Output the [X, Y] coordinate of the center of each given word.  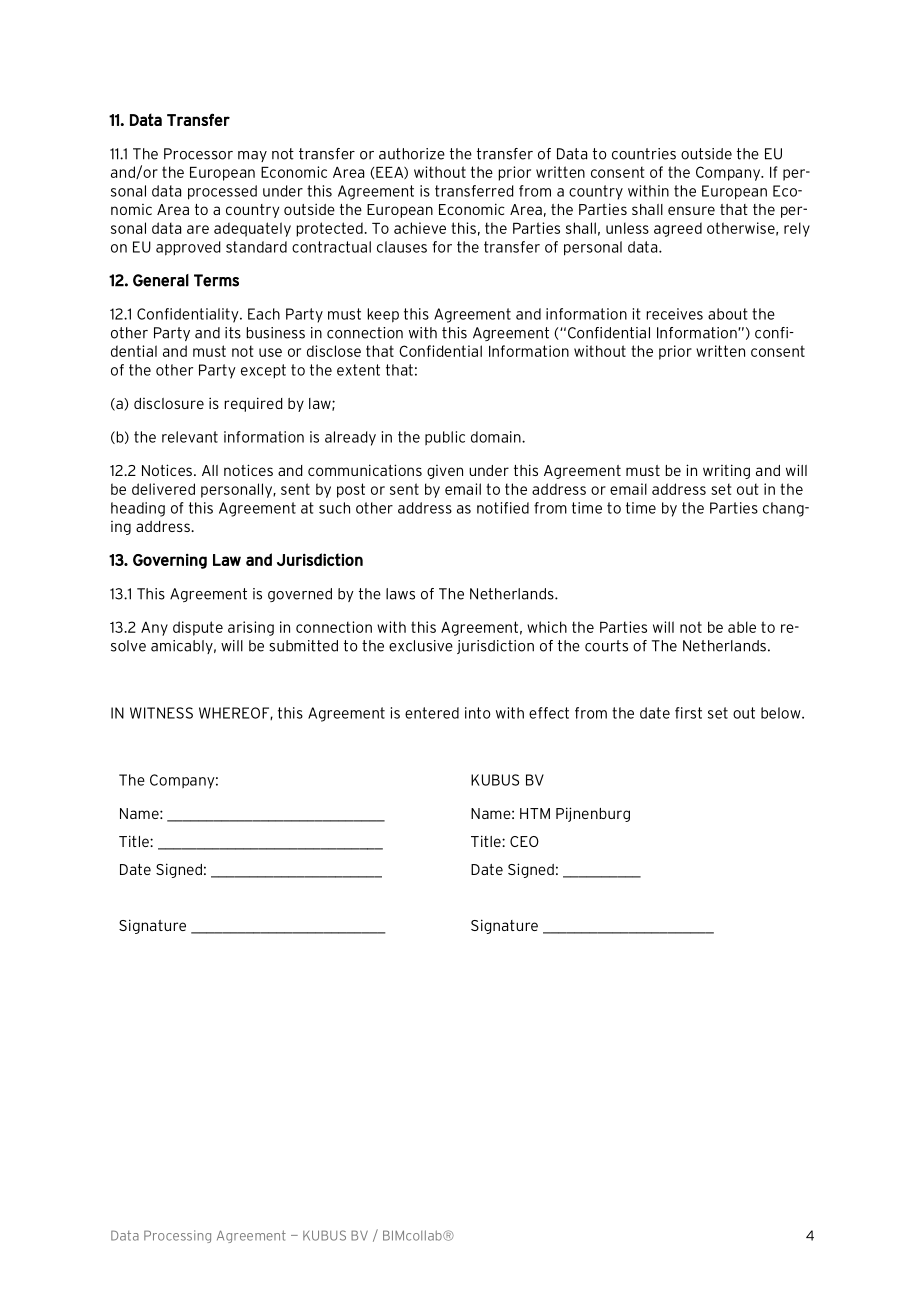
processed [222, 192]
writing [726, 471]
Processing [177, 1236]
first [688, 713]
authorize [412, 154]
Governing [170, 561]
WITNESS [161, 713]
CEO [524, 841]
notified [503, 508]
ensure [691, 210]
